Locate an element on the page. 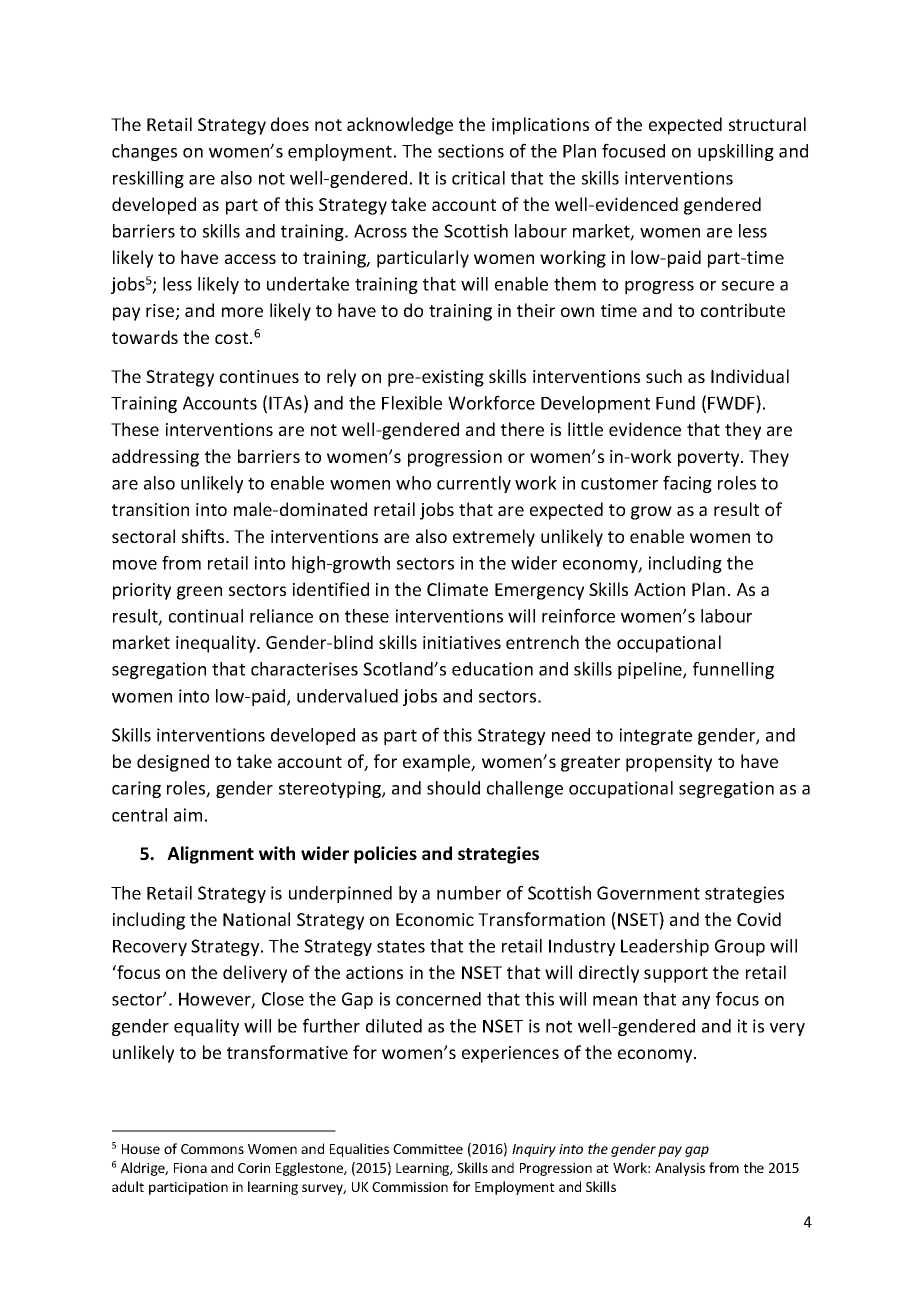 The image size is (924, 1308). sections is located at coordinates (471, 151).
